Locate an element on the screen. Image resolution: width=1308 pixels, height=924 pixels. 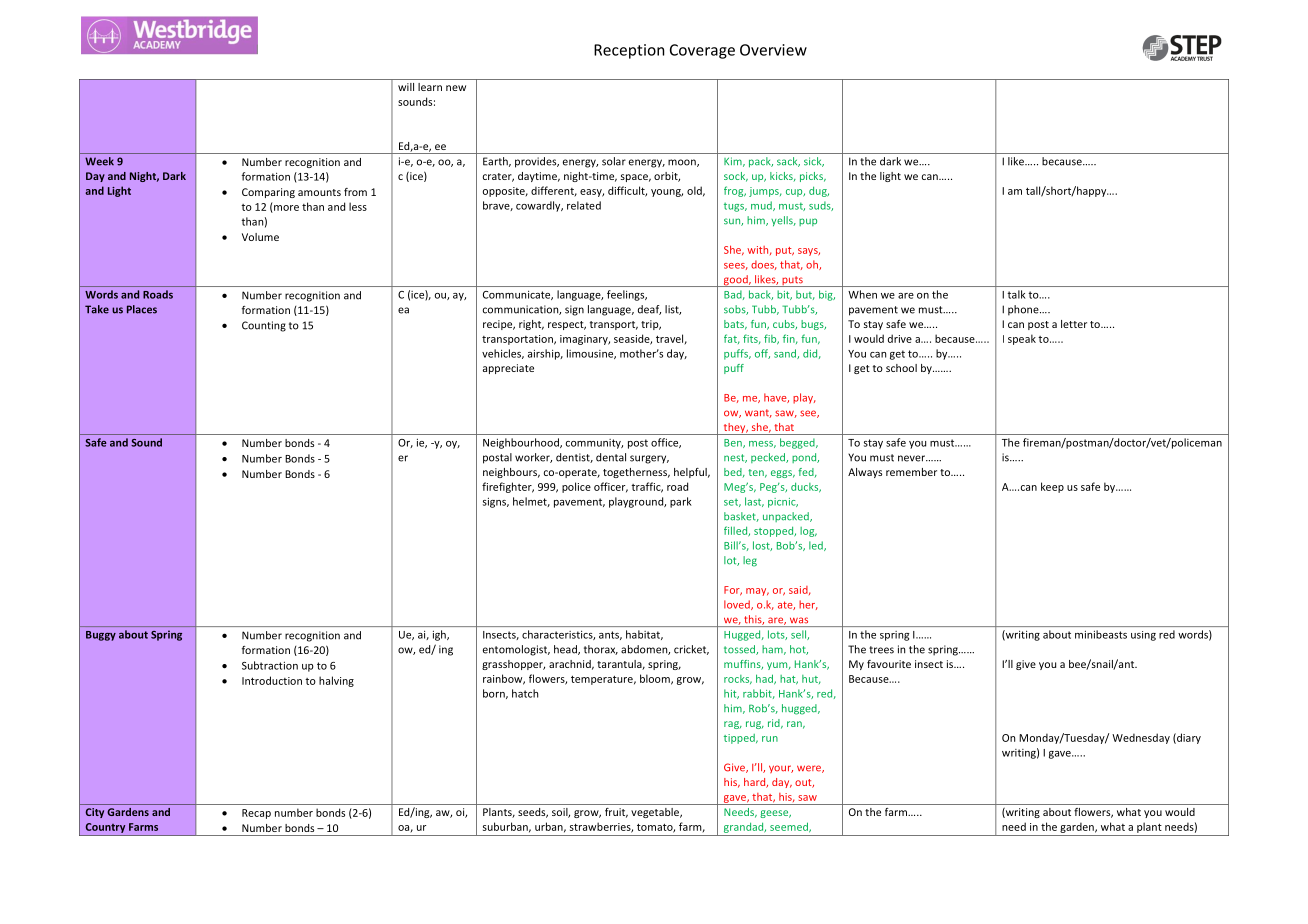
feelings is located at coordinates (627, 295).
